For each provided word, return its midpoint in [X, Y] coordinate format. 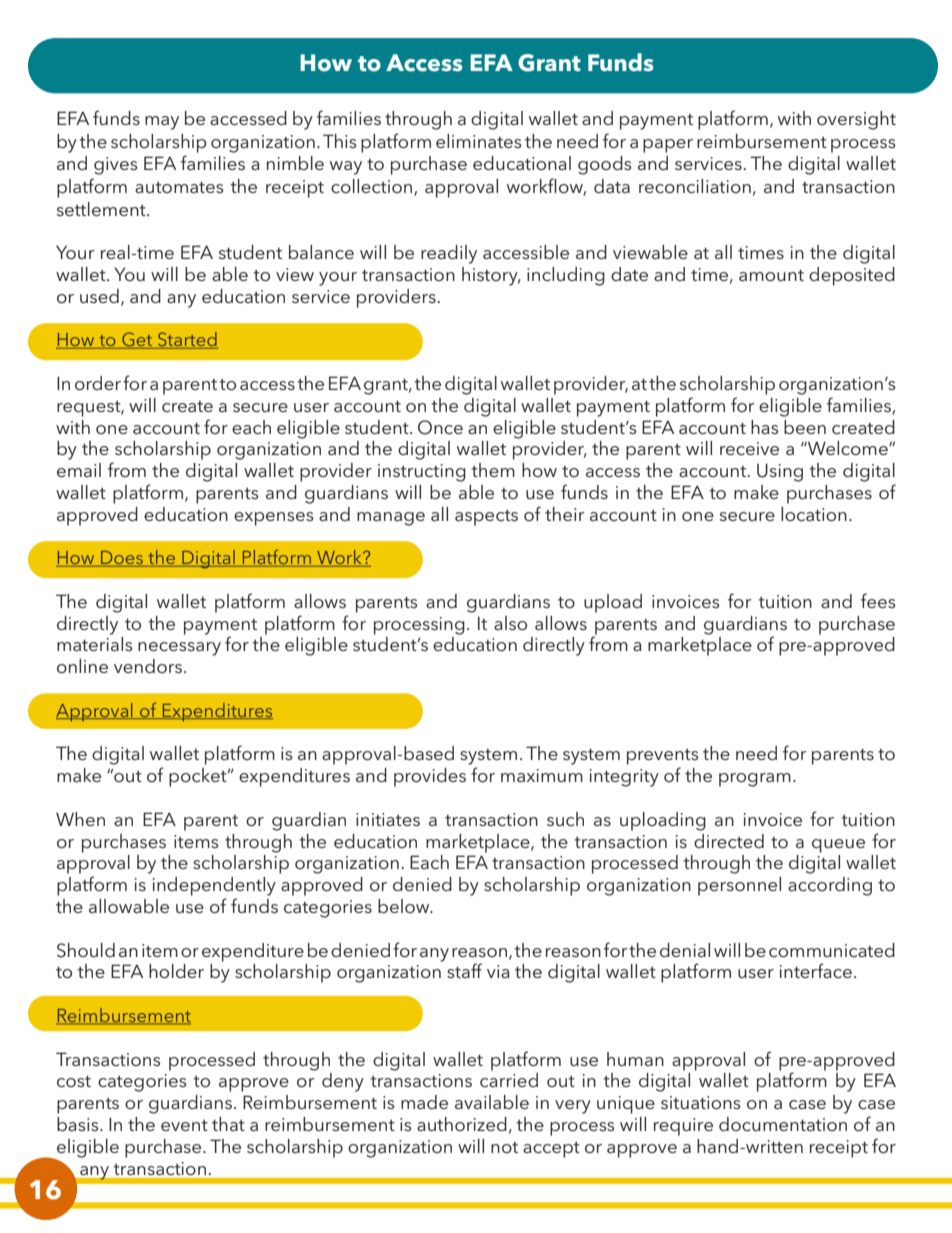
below [405, 906]
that [228, 1124]
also [510, 623]
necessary [179, 649]
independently [214, 886]
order [98, 383]
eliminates [478, 141]
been [805, 427]
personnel [739, 886]
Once [440, 427]
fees [878, 600]
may [162, 123]
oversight [856, 120]
